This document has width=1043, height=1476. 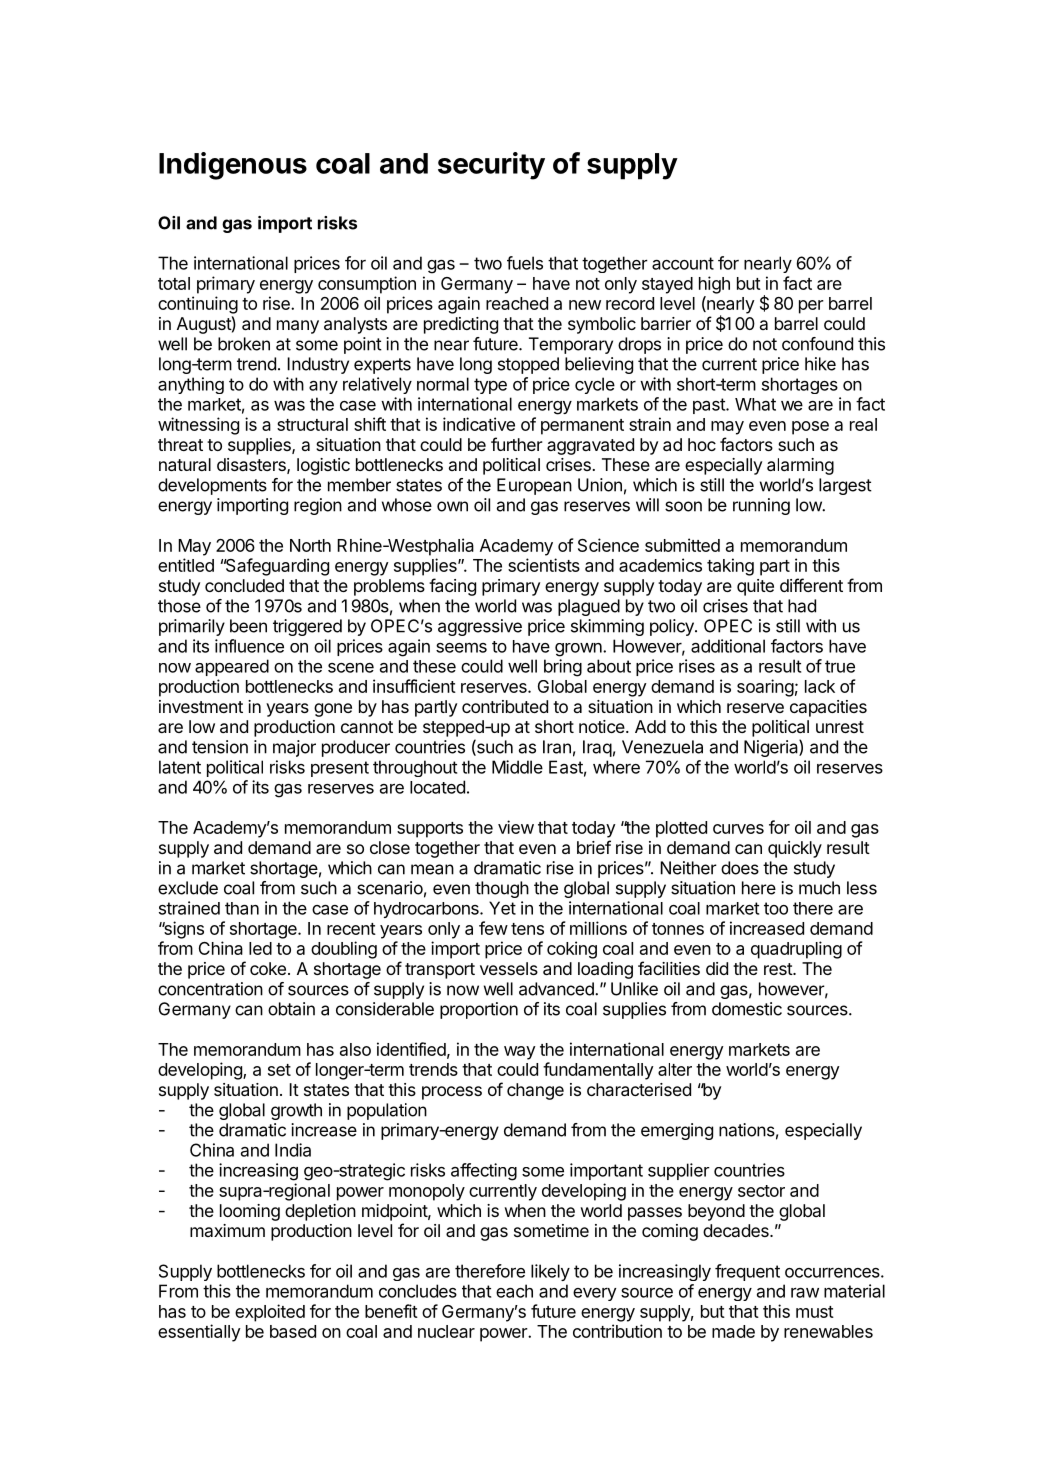 I want to click on Indigenous, so click(x=233, y=166).
